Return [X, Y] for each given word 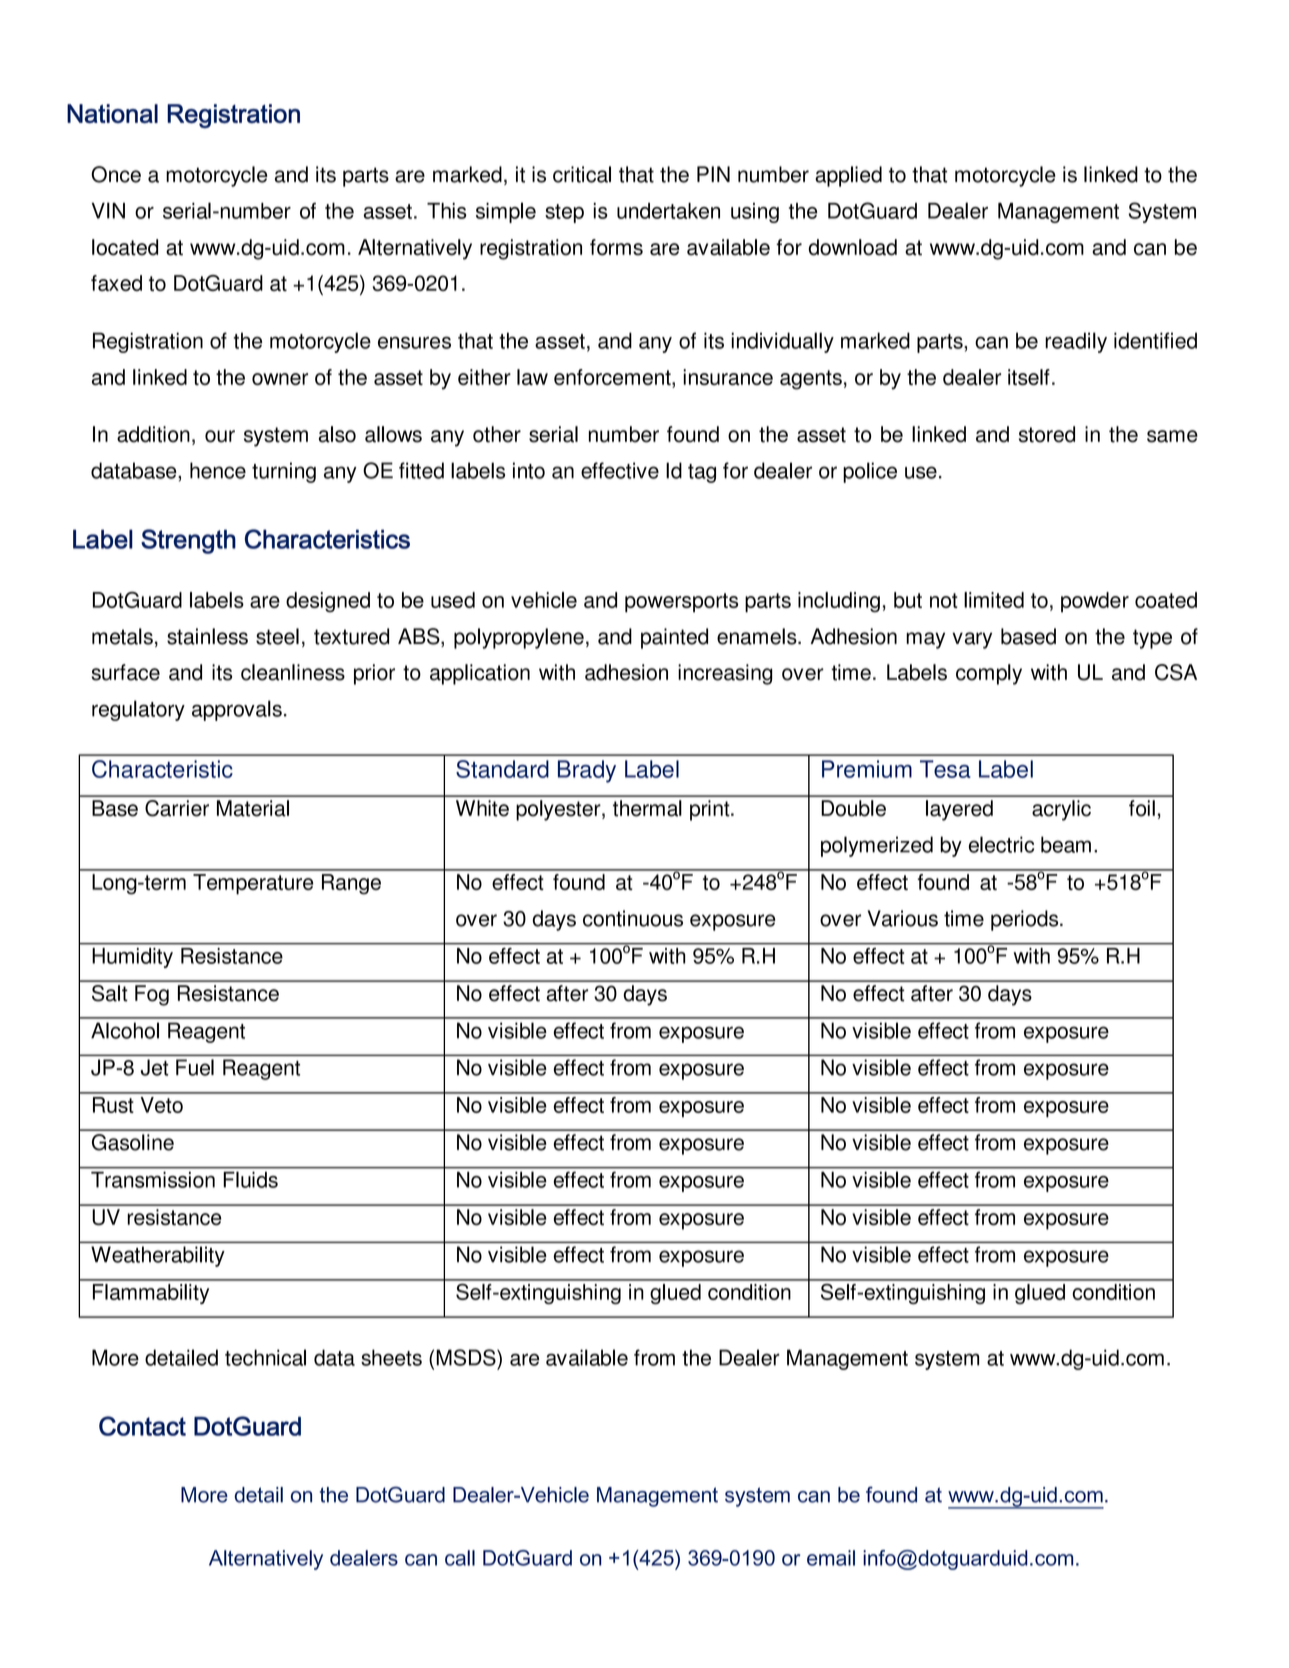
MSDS [467, 1357]
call [460, 1558]
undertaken [668, 211]
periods [1026, 920]
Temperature [253, 884]
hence [218, 470]
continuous [633, 918]
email [831, 1558]
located [125, 247]
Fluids [251, 1180]
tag [702, 473]
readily [1076, 342]
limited [994, 600]
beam [1066, 844]
